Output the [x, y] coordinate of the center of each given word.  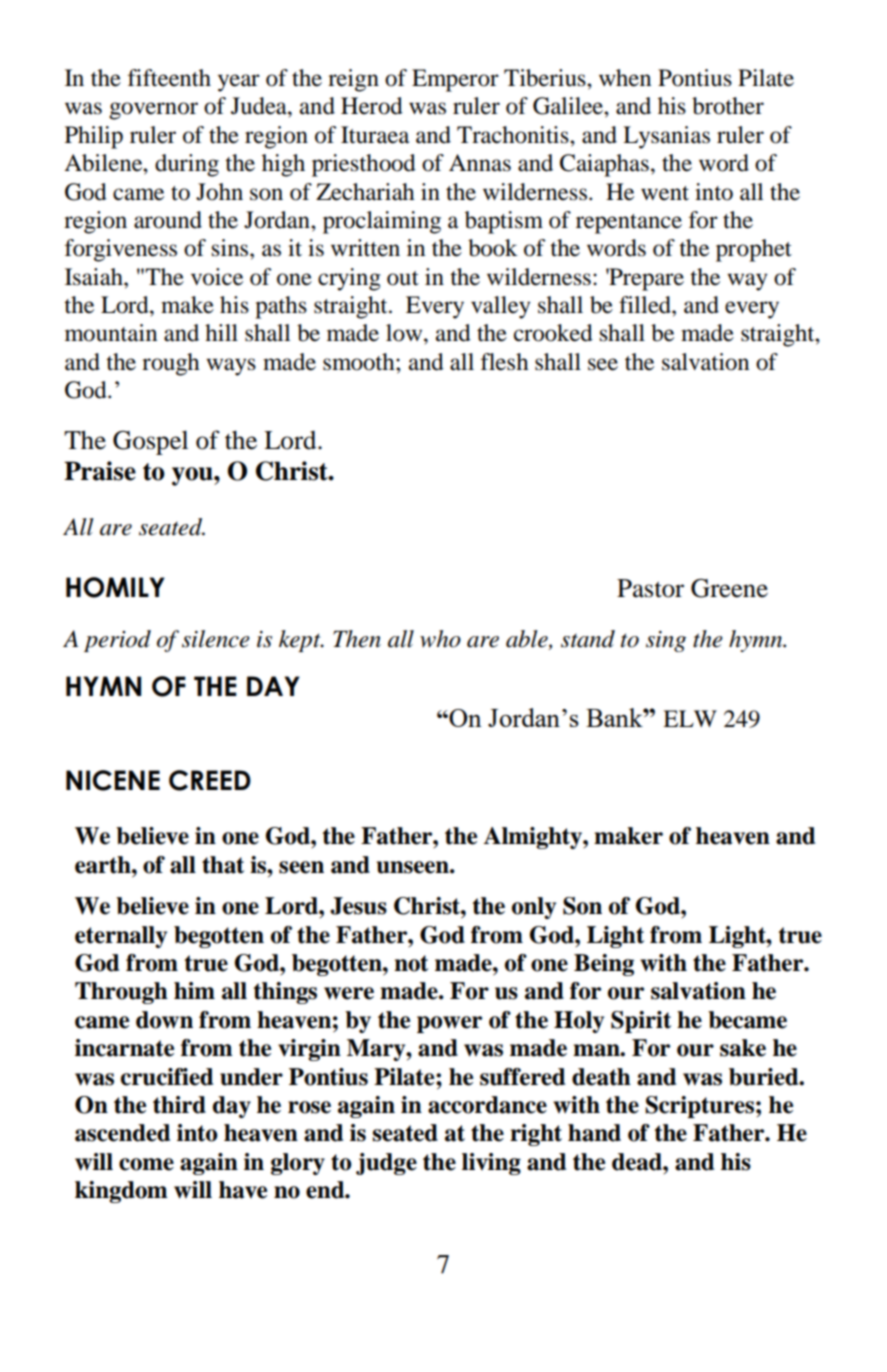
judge [386, 1164]
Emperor [455, 80]
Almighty [533, 838]
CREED [210, 780]
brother [728, 106]
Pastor [650, 588]
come [146, 1164]
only [534, 908]
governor [153, 111]
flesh [505, 362]
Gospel [150, 442]
